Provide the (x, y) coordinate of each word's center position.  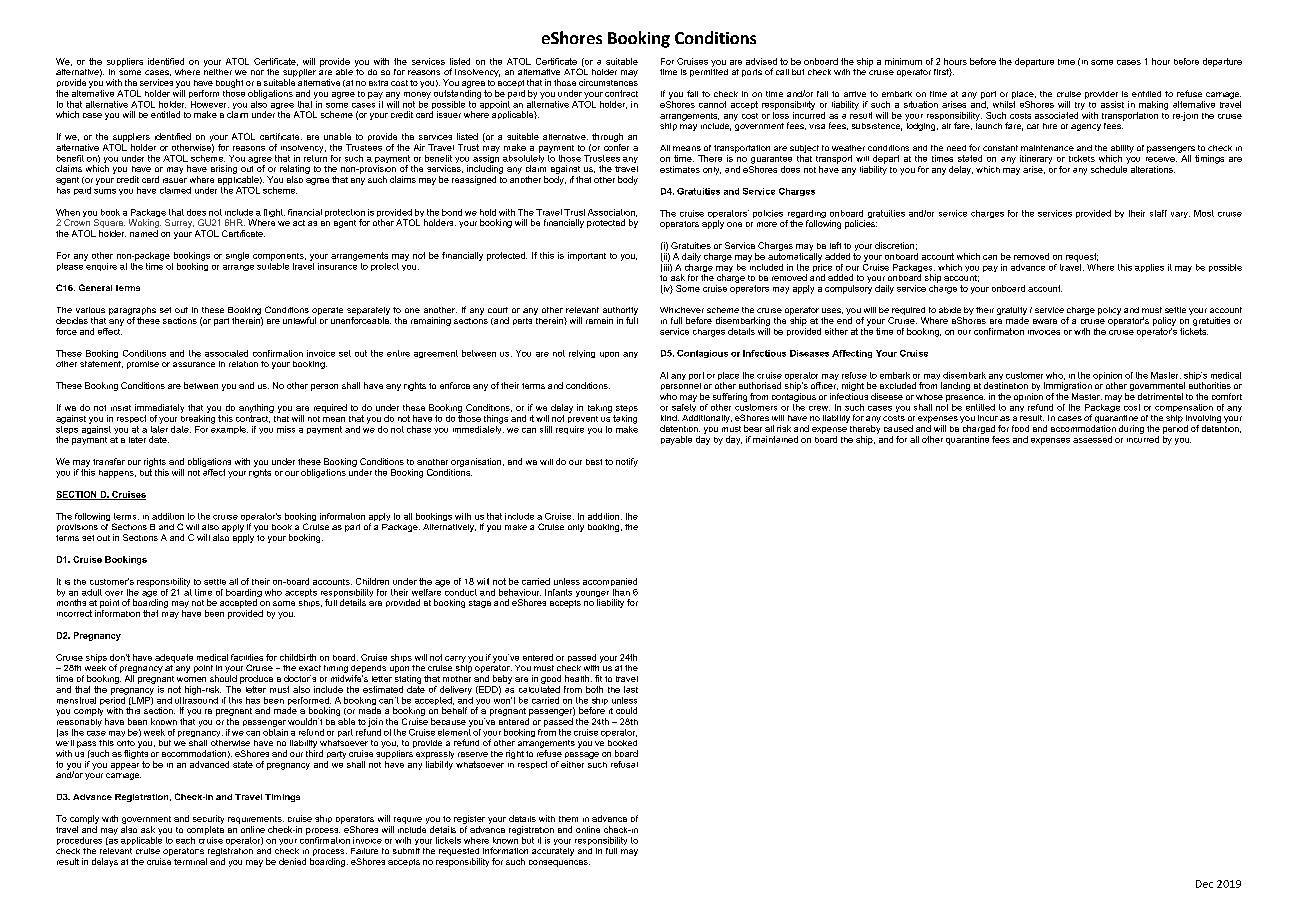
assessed (1092, 439)
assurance (194, 364)
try (1080, 106)
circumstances (608, 82)
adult (92, 592)
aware (1045, 321)
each (185, 840)
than (621, 592)
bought (229, 83)
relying (582, 354)
